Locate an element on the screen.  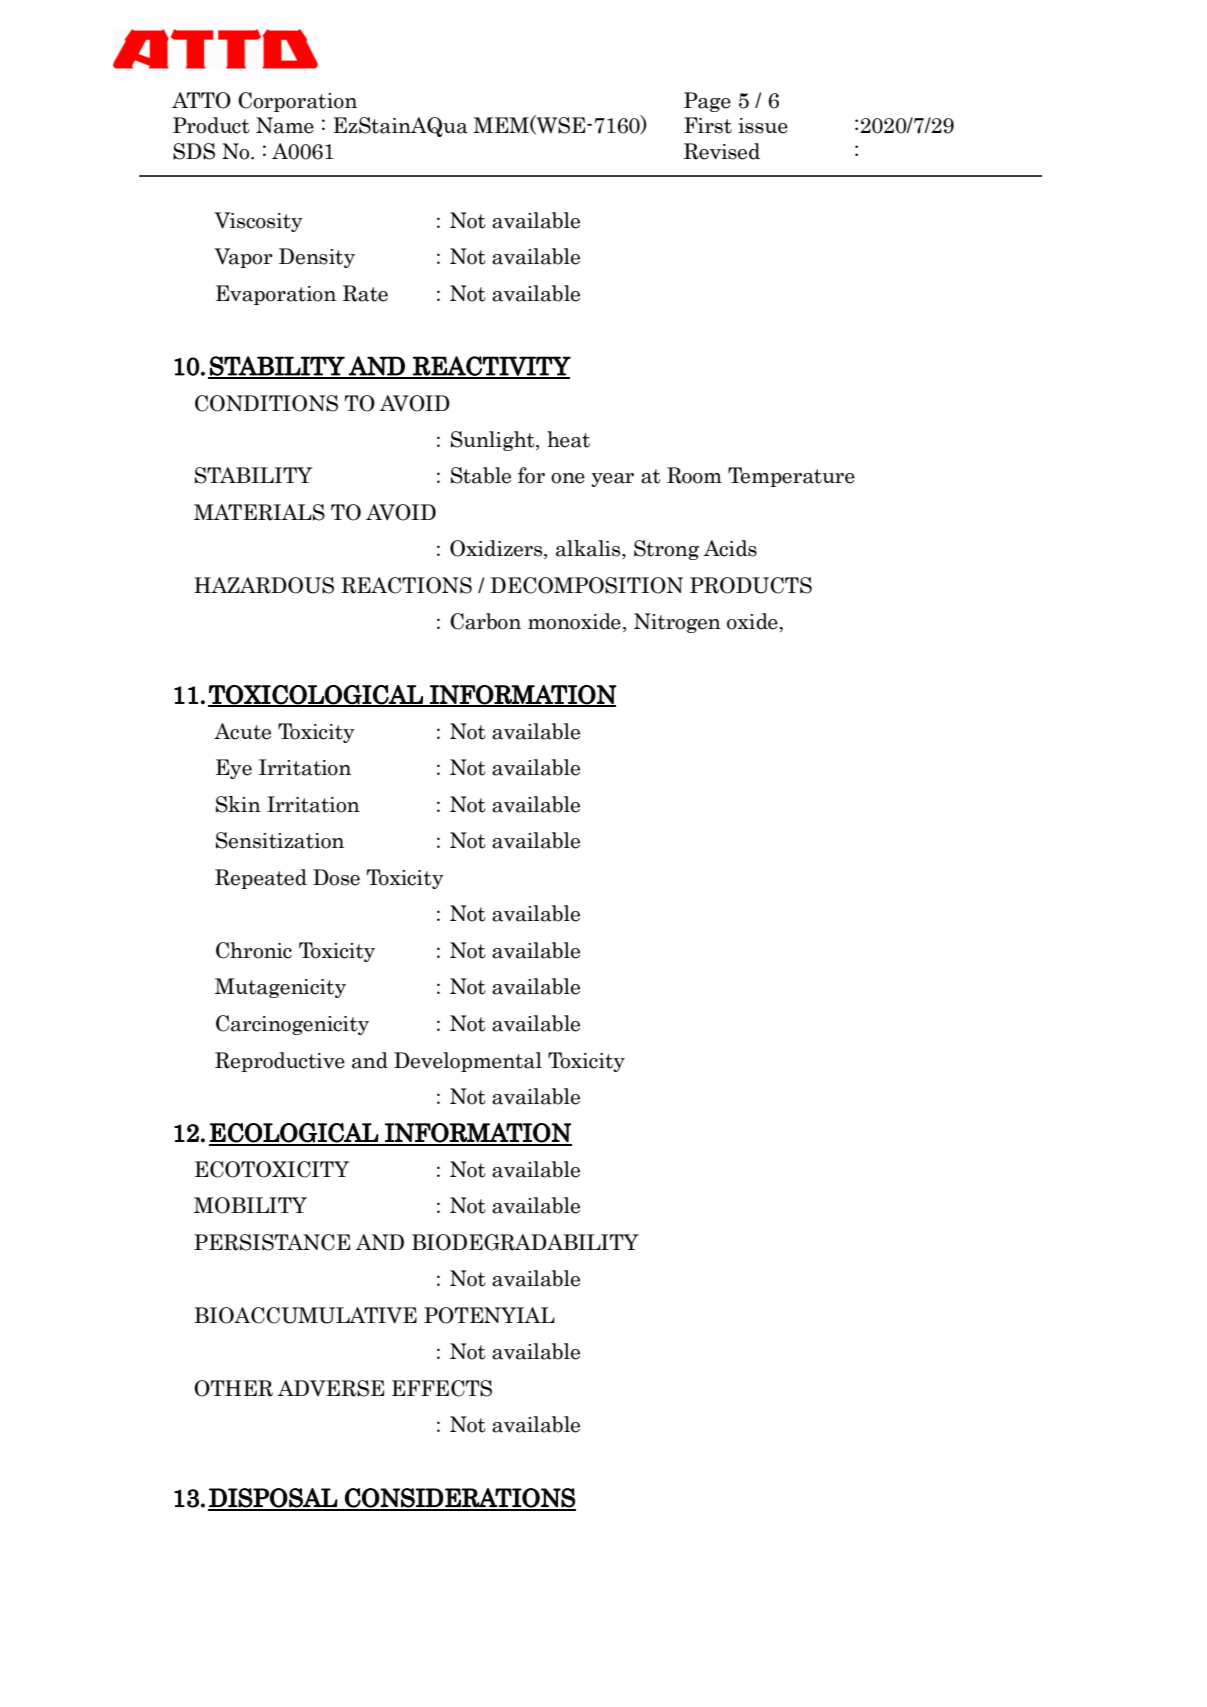
Name is located at coordinates (285, 125).
